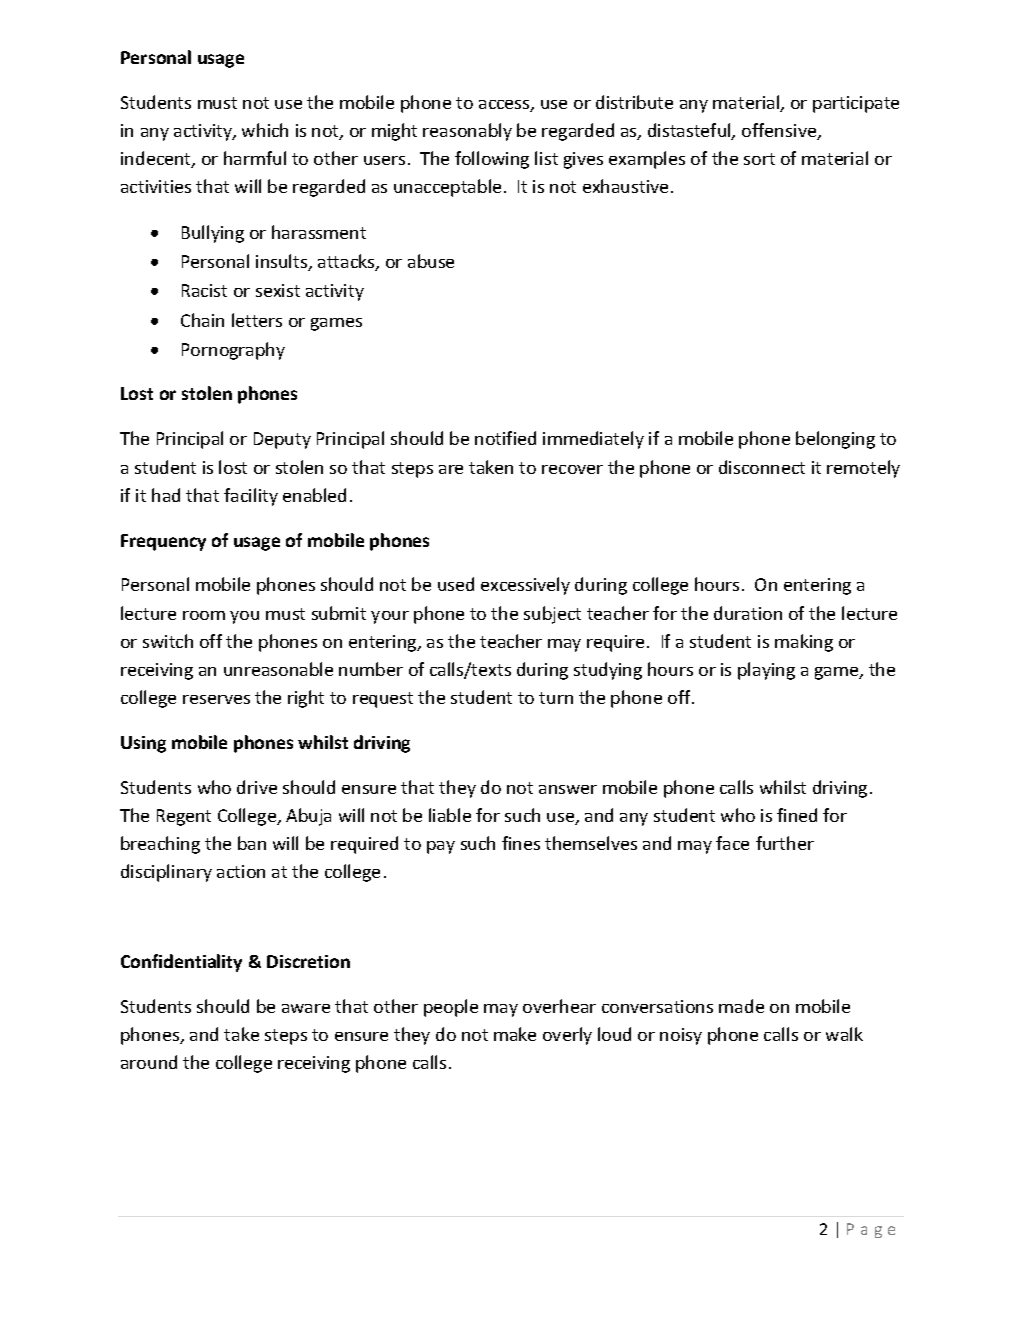 This screenshot has width=1022, height=1323. What do you see at coordinates (515, 1034) in the screenshot?
I see `make` at bounding box center [515, 1034].
